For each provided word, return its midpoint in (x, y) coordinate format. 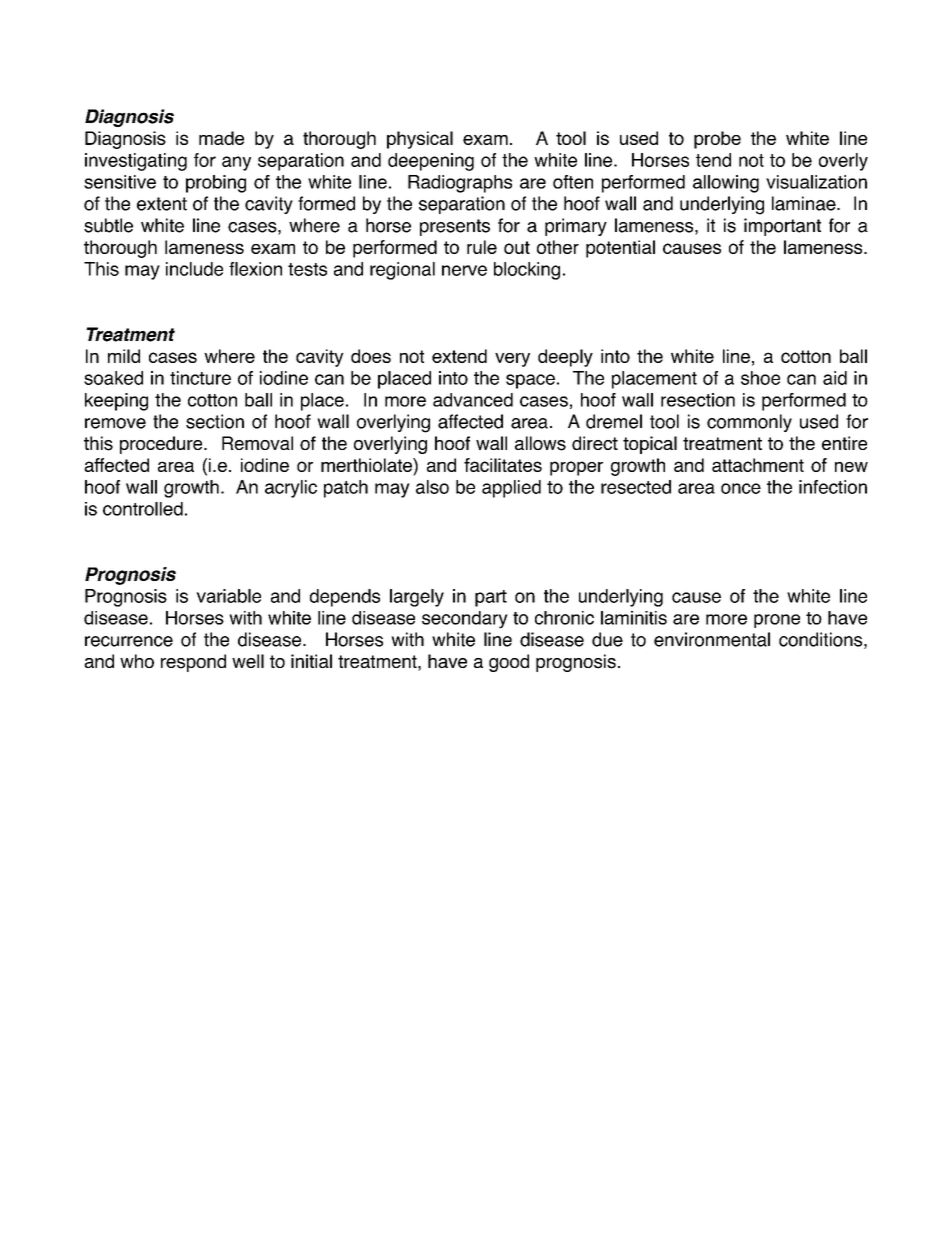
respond (193, 663)
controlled (143, 509)
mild (124, 356)
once (741, 488)
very (512, 360)
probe (717, 140)
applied (511, 489)
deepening (431, 162)
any (236, 163)
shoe (760, 378)
